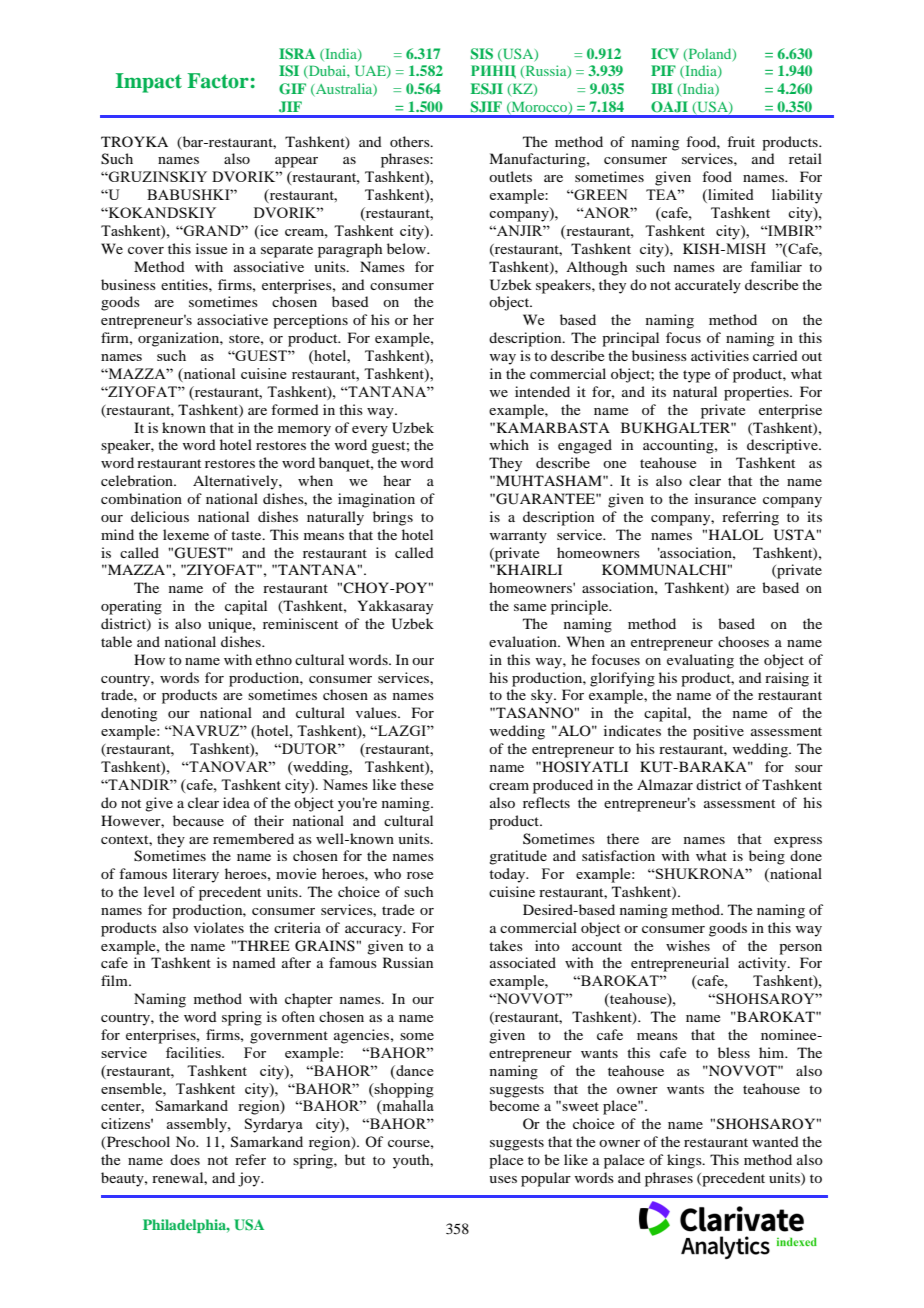  I want to click on violates, so click(219, 927).
